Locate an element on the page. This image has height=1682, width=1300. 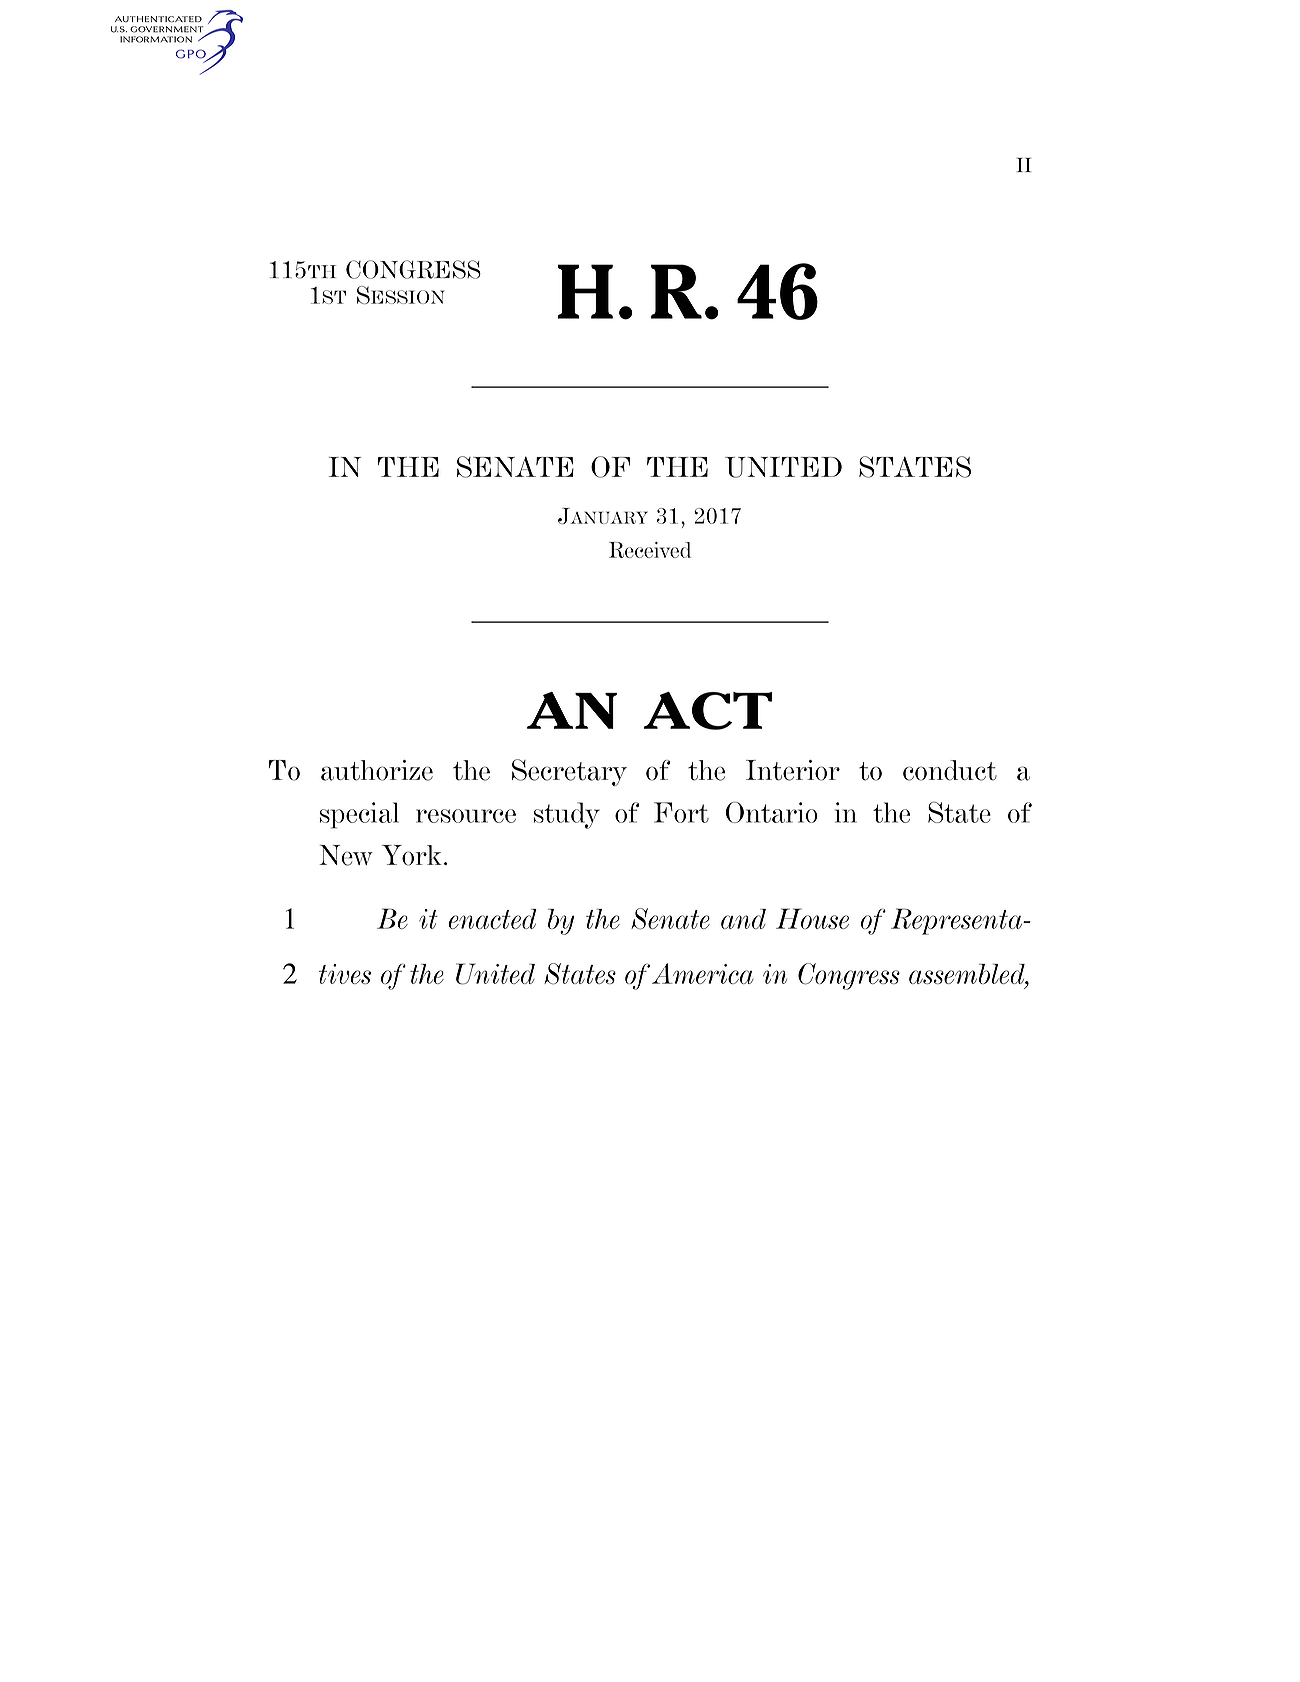
Received is located at coordinates (650, 550).
